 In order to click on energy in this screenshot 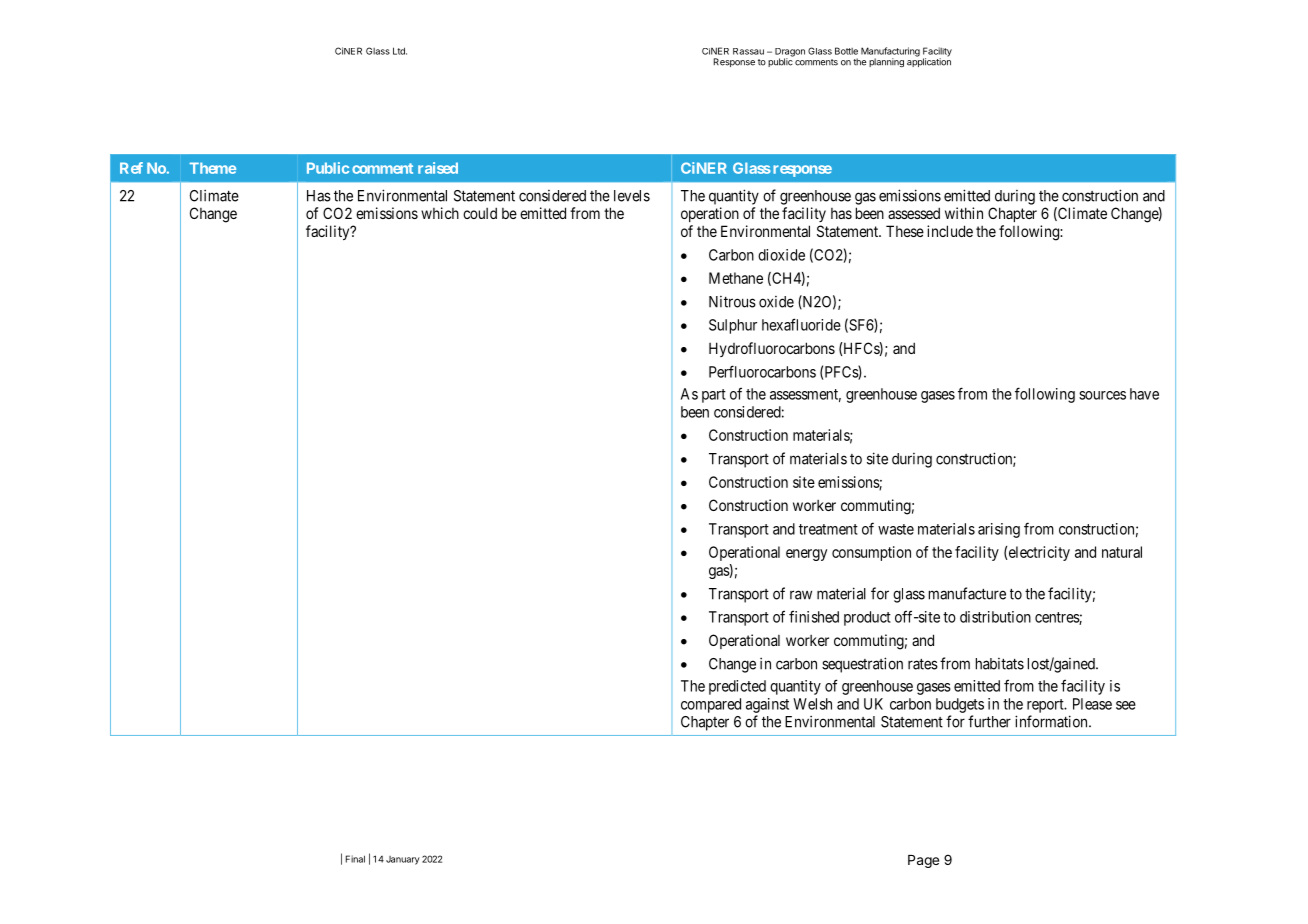, I will do `click(806, 555)`.
